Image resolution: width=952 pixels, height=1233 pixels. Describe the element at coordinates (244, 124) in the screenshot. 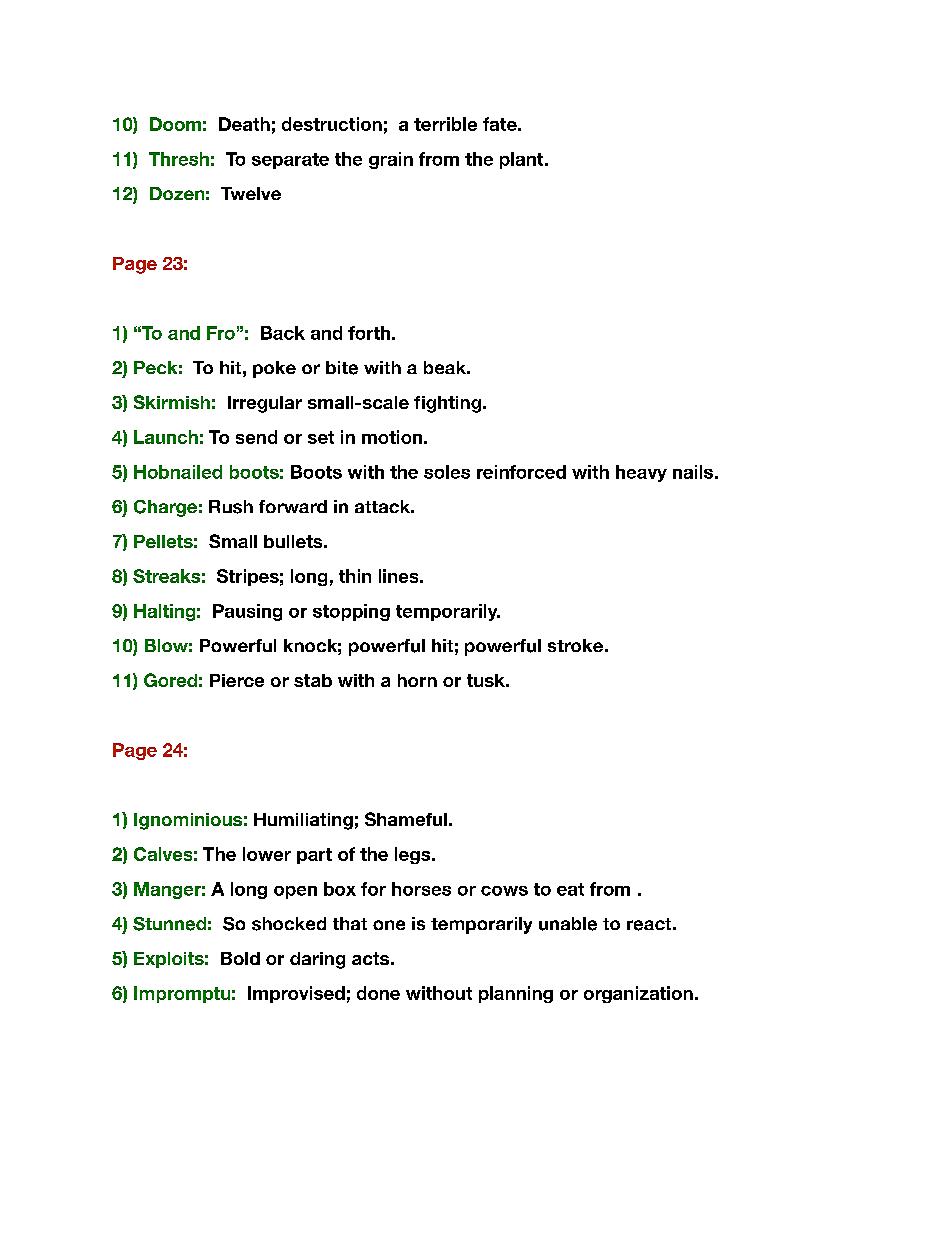

I see `Death` at that location.
